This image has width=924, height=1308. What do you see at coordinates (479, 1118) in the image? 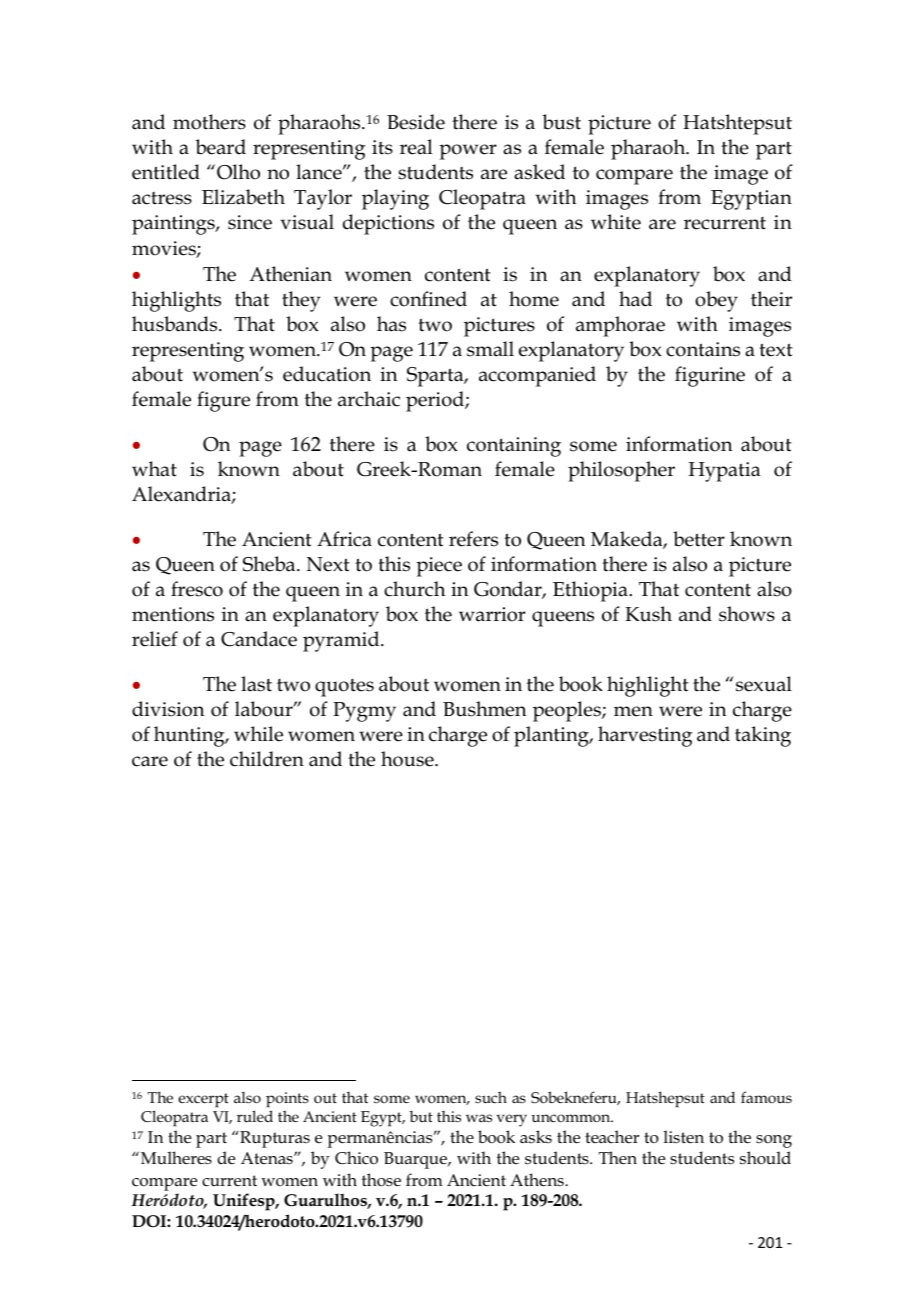
I see `was` at bounding box center [479, 1118].
